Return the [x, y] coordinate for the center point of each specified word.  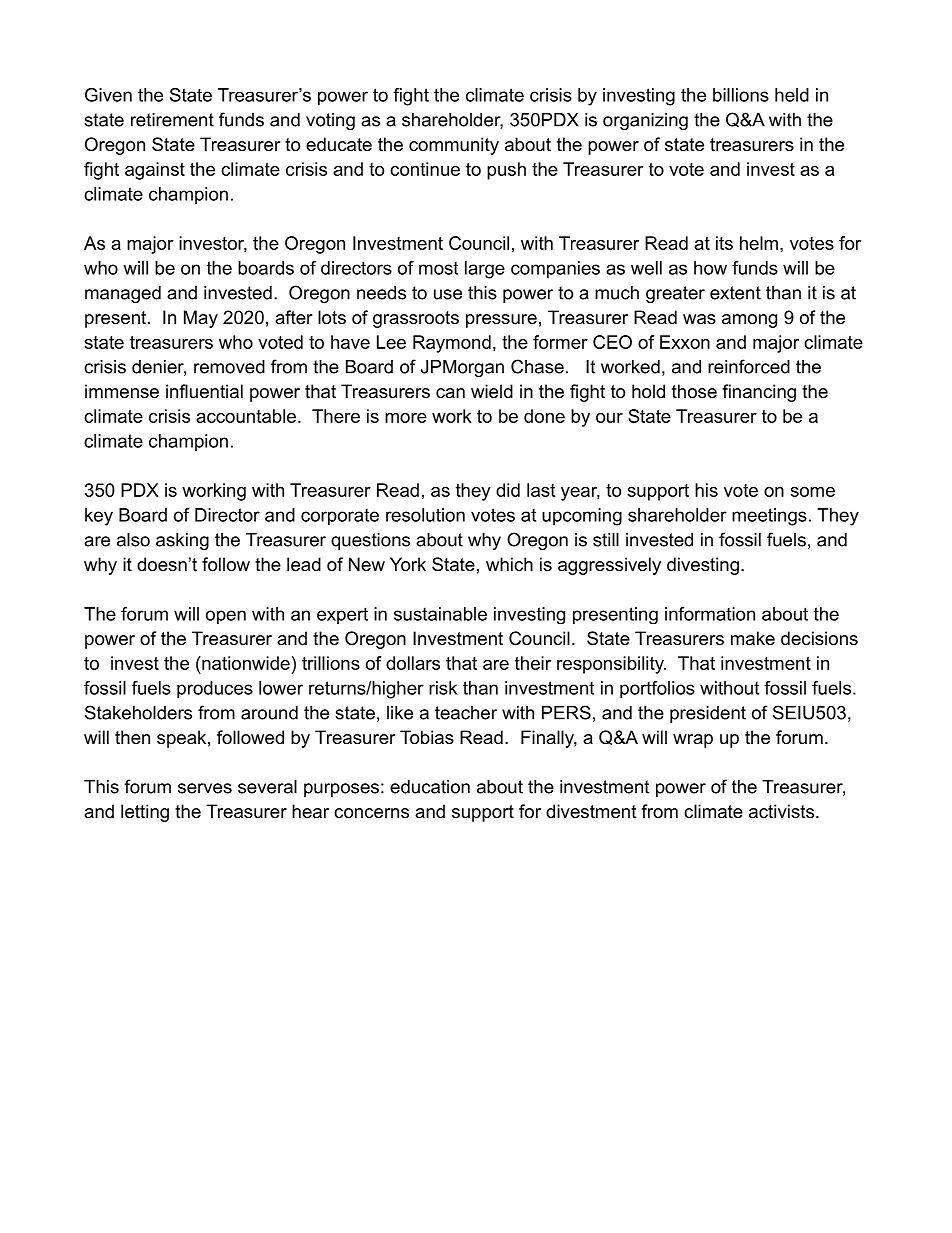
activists [781, 811]
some [812, 492]
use [448, 294]
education [430, 787]
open [226, 617]
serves [205, 788]
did [508, 490]
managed [123, 294]
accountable [246, 416]
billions [741, 95]
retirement [172, 120]
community [454, 146]
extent [735, 293]
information [710, 614]
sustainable [440, 614]
